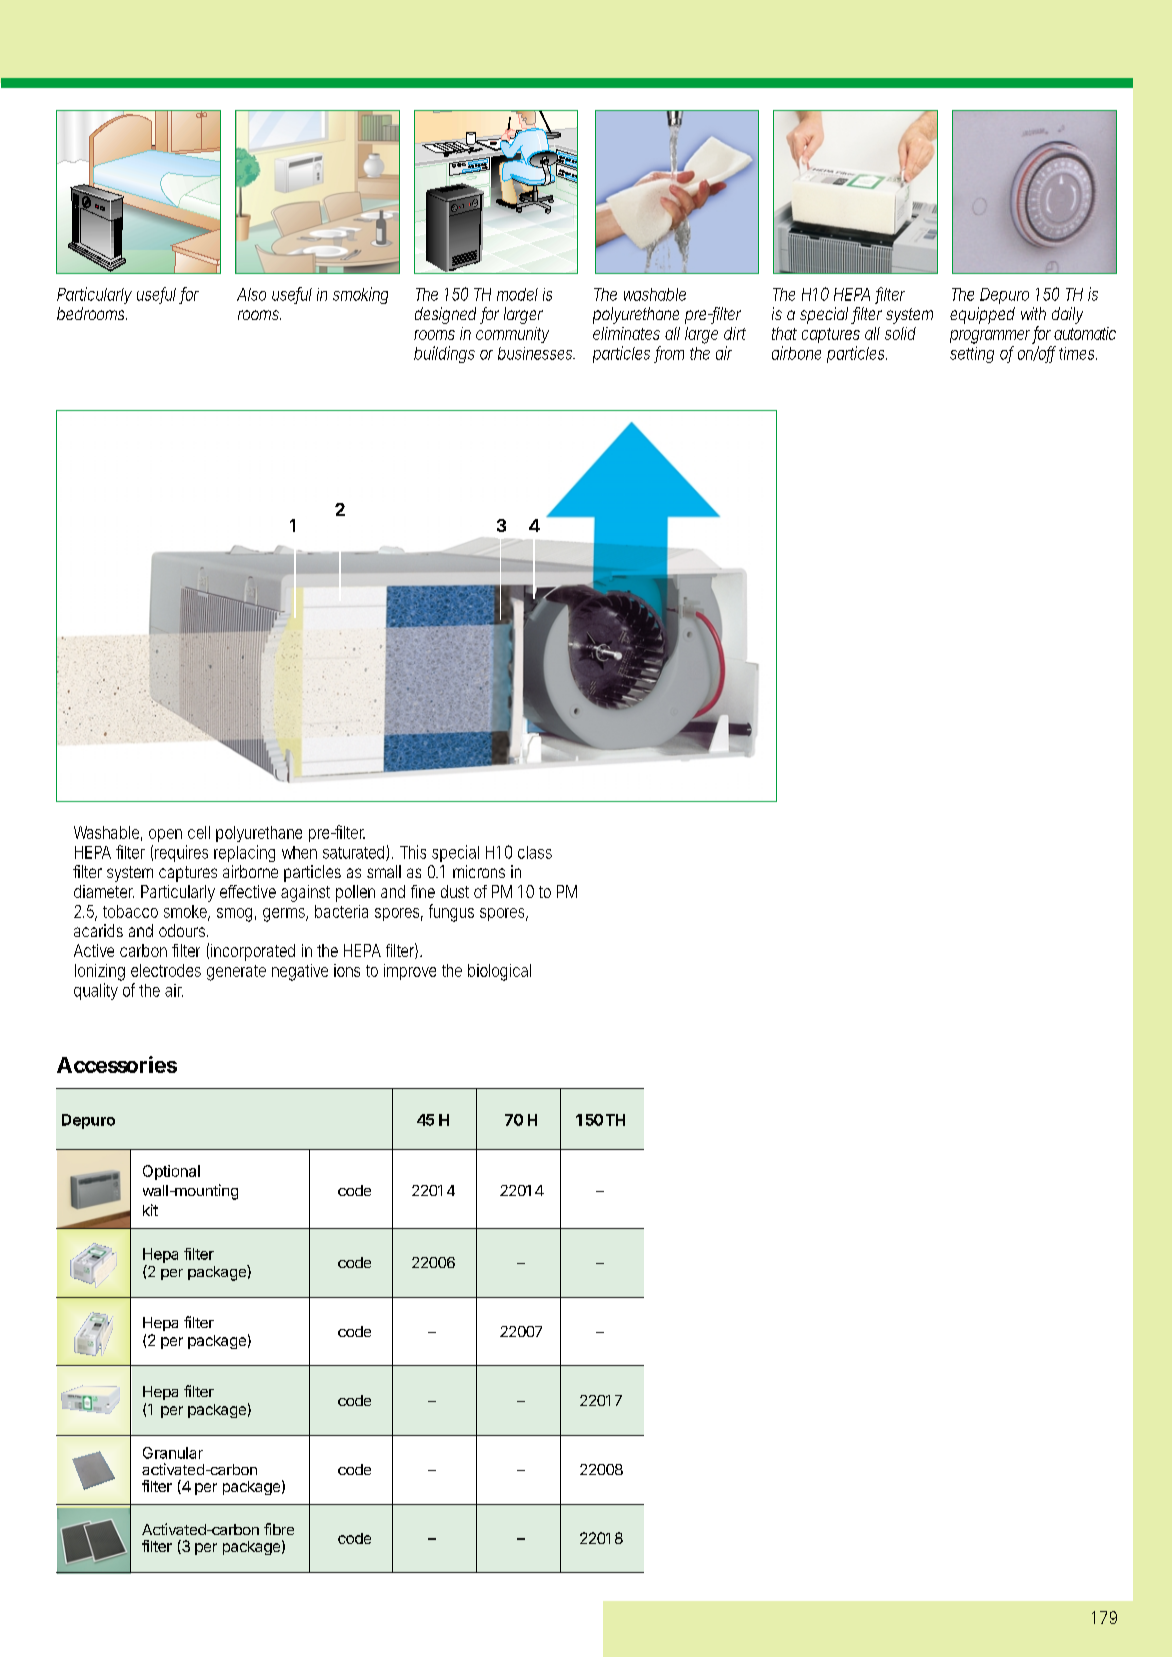  What do you see at coordinates (251, 294) in the screenshot?
I see `Also` at bounding box center [251, 294].
